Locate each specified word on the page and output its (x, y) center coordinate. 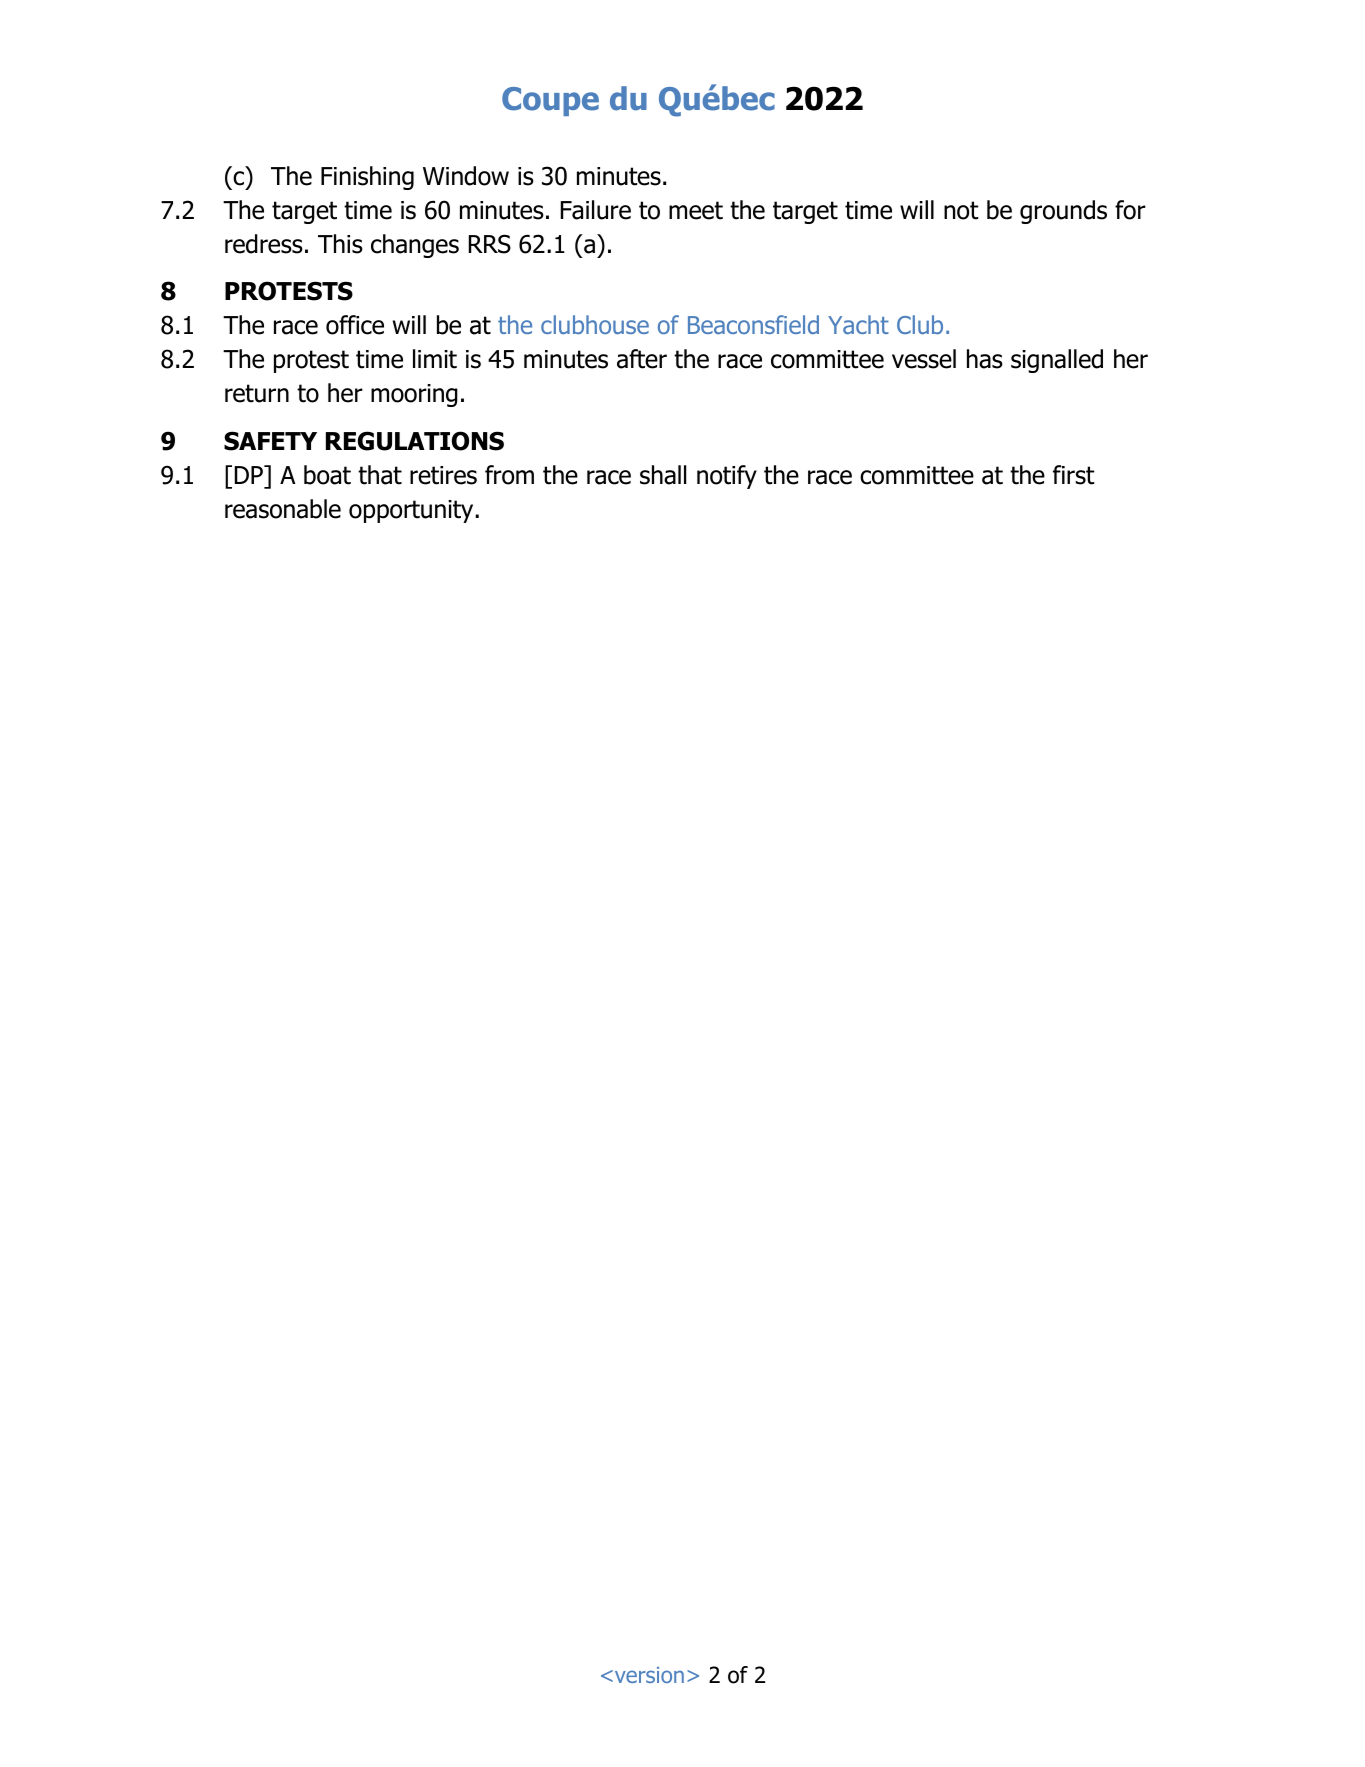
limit (435, 359)
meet (696, 210)
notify (727, 477)
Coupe (550, 101)
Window (466, 176)
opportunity (412, 511)
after (642, 359)
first (1074, 475)
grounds (1063, 212)
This (340, 244)
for (1130, 210)
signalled (1057, 361)
